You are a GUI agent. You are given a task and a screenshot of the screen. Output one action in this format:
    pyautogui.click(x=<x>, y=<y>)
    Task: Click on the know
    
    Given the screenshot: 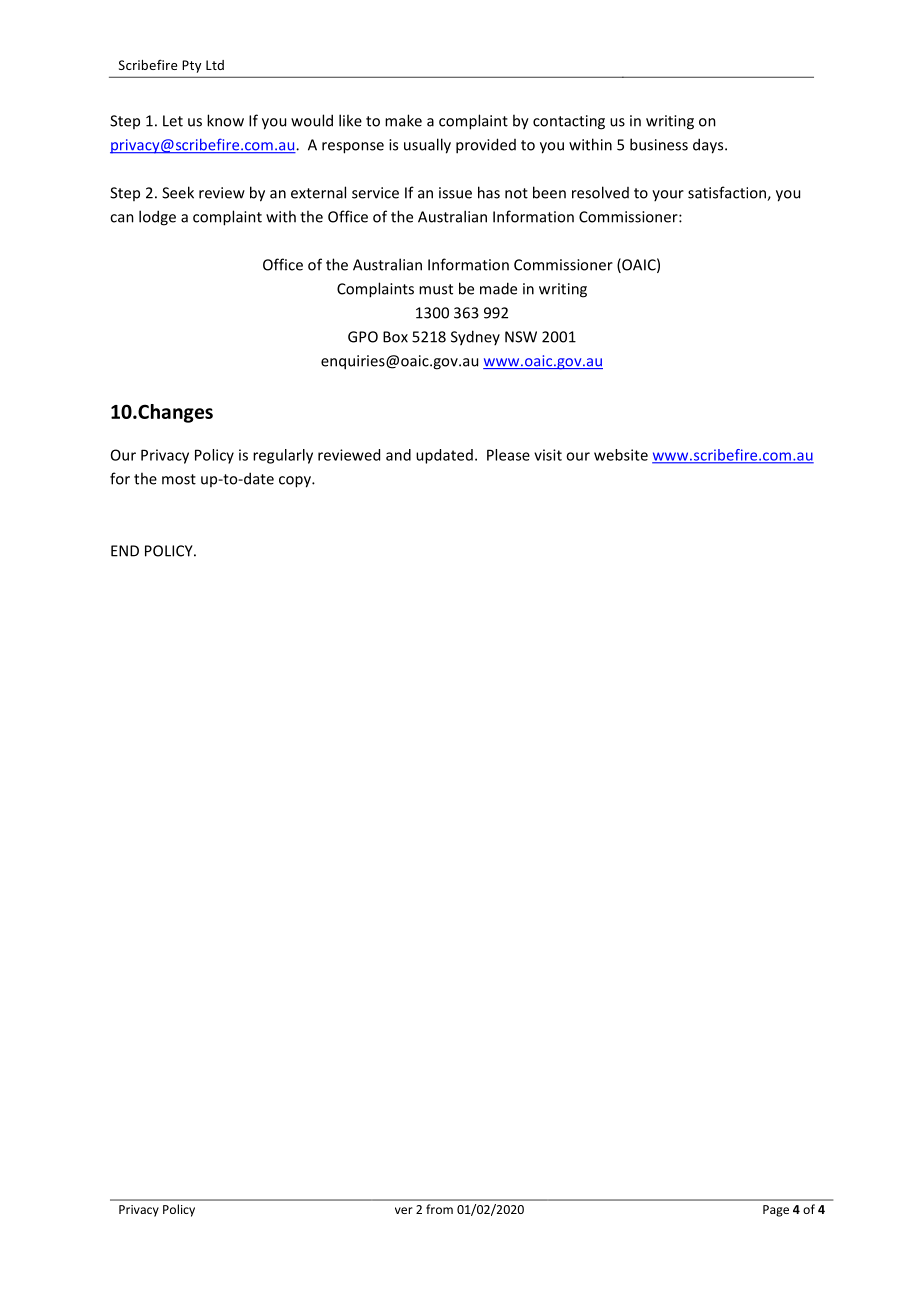 What is the action you would take?
    pyautogui.click(x=225, y=120)
